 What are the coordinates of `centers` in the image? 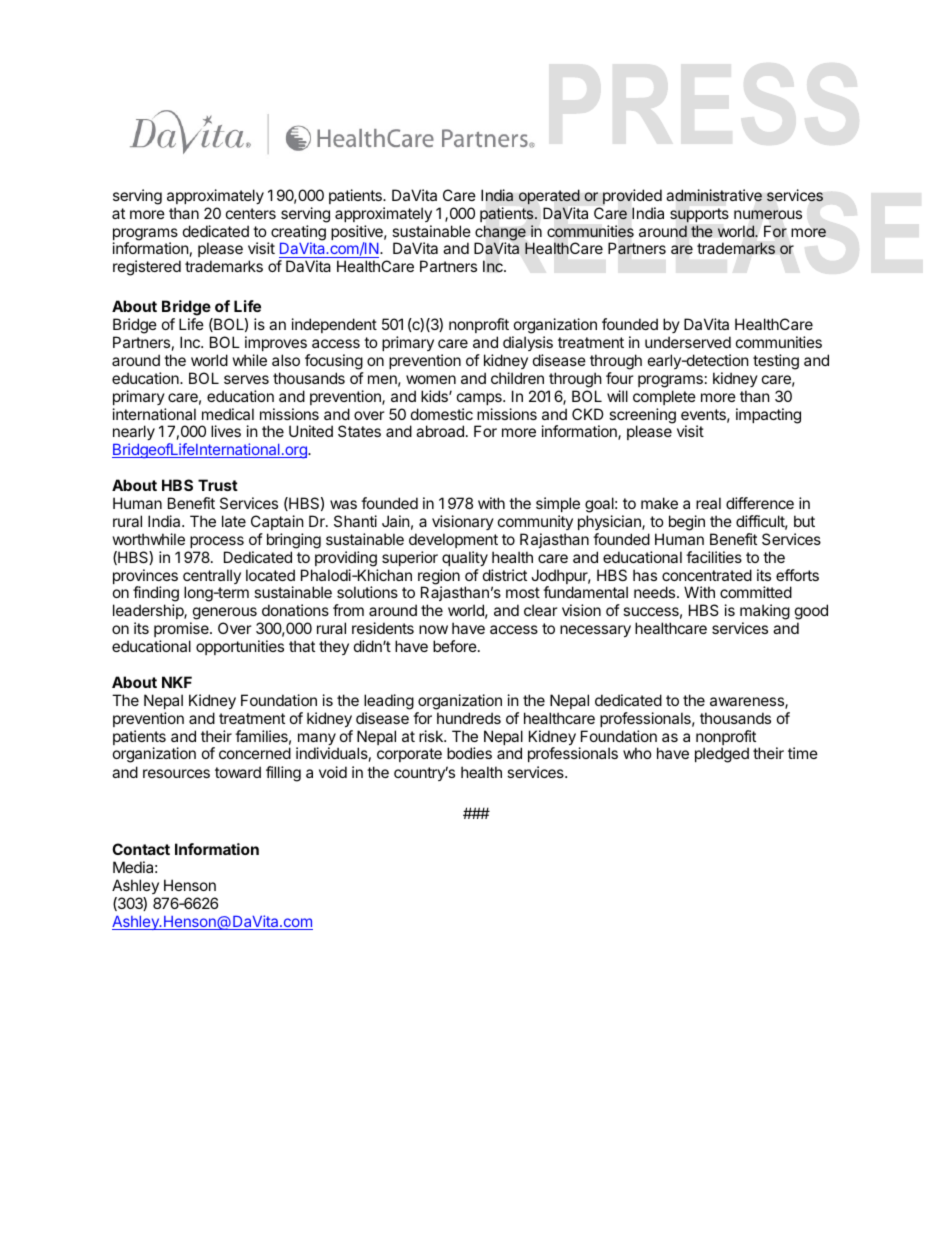 It's located at (251, 213).
